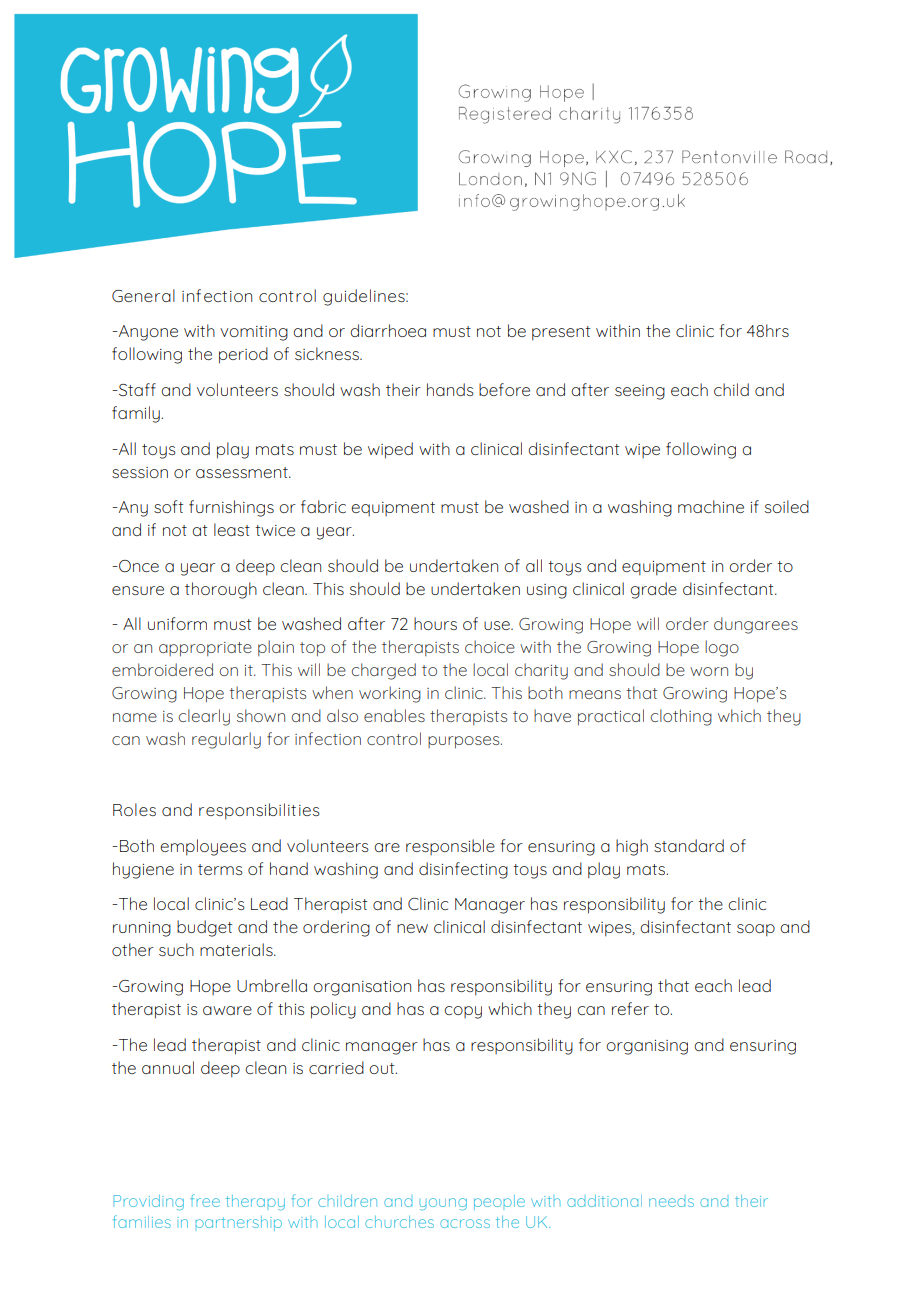 The width and height of the page is (924, 1308). Describe the element at coordinates (254, 333) in the page. I see `vomiting` at that location.
